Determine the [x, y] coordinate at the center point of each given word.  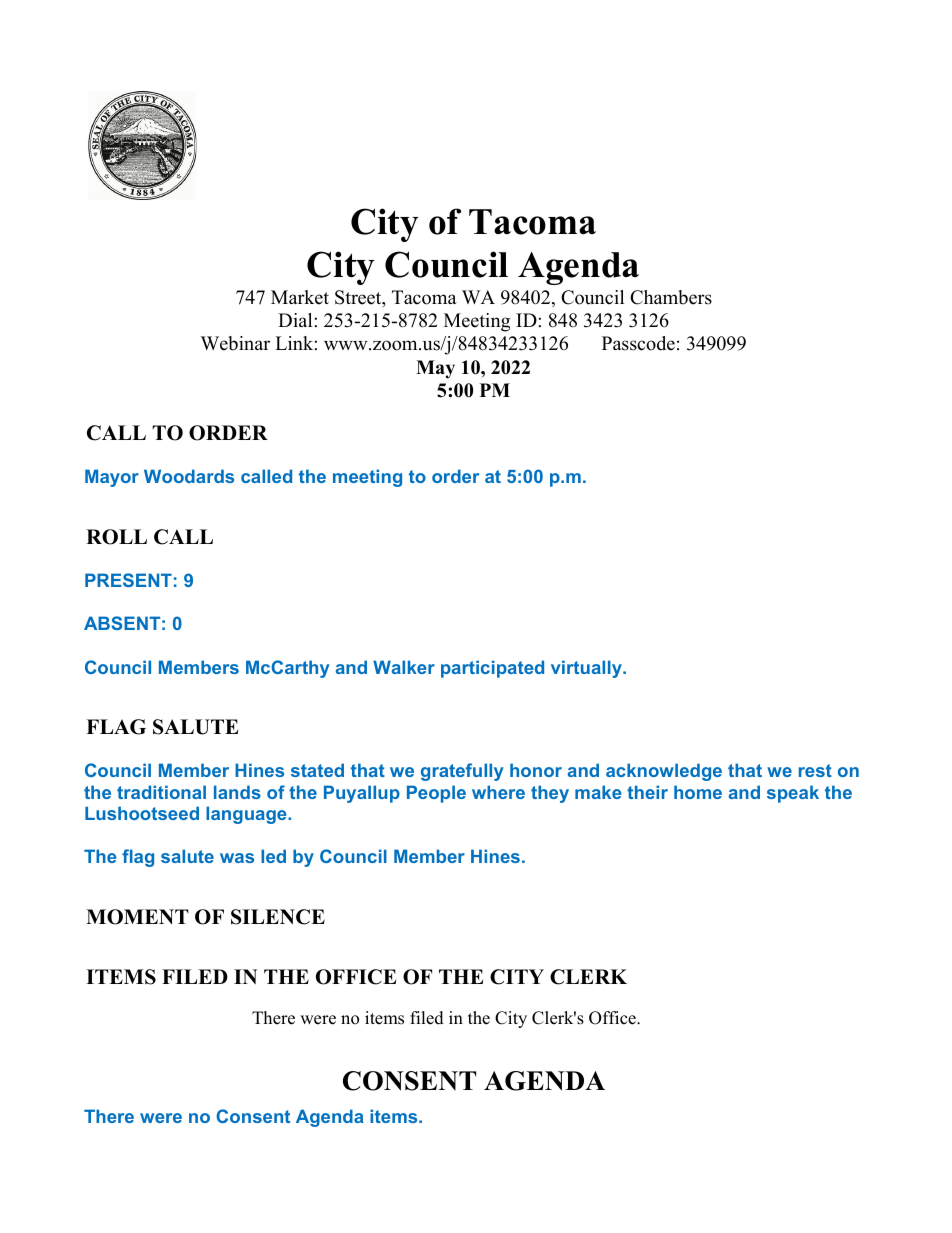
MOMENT [137, 917]
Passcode [638, 343]
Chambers [671, 297]
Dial [295, 320]
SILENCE [278, 917]
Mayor [112, 478]
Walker [404, 667]
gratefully [462, 772]
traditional [161, 792]
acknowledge [664, 772]
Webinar [235, 343]
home [698, 792]
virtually [587, 669]
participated [492, 669]
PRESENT [128, 580]
